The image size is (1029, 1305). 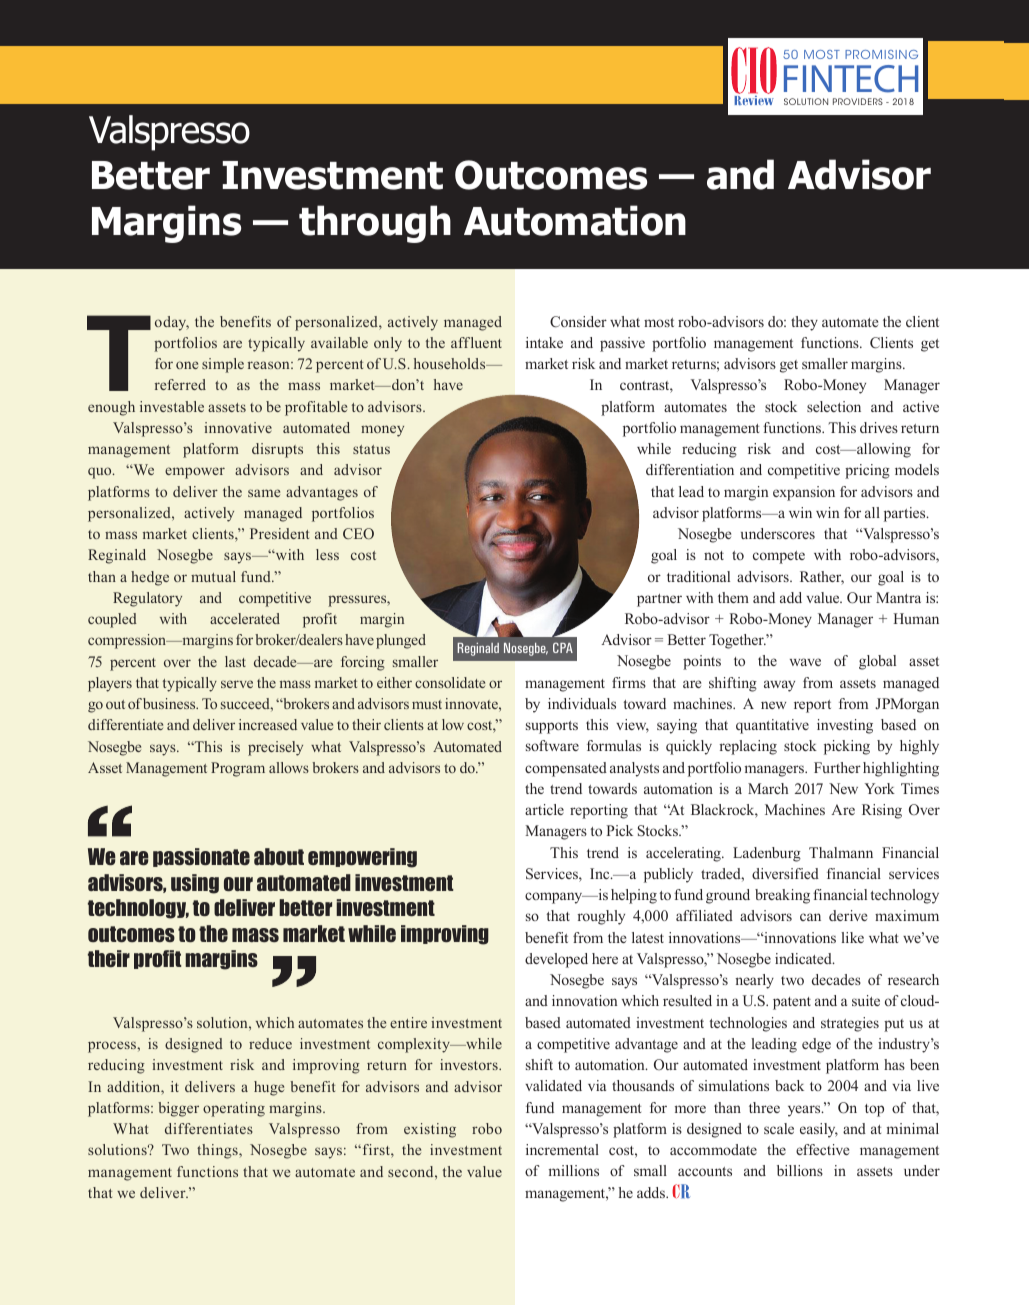 I want to click on accelerated, so click(x=245, y=618).
